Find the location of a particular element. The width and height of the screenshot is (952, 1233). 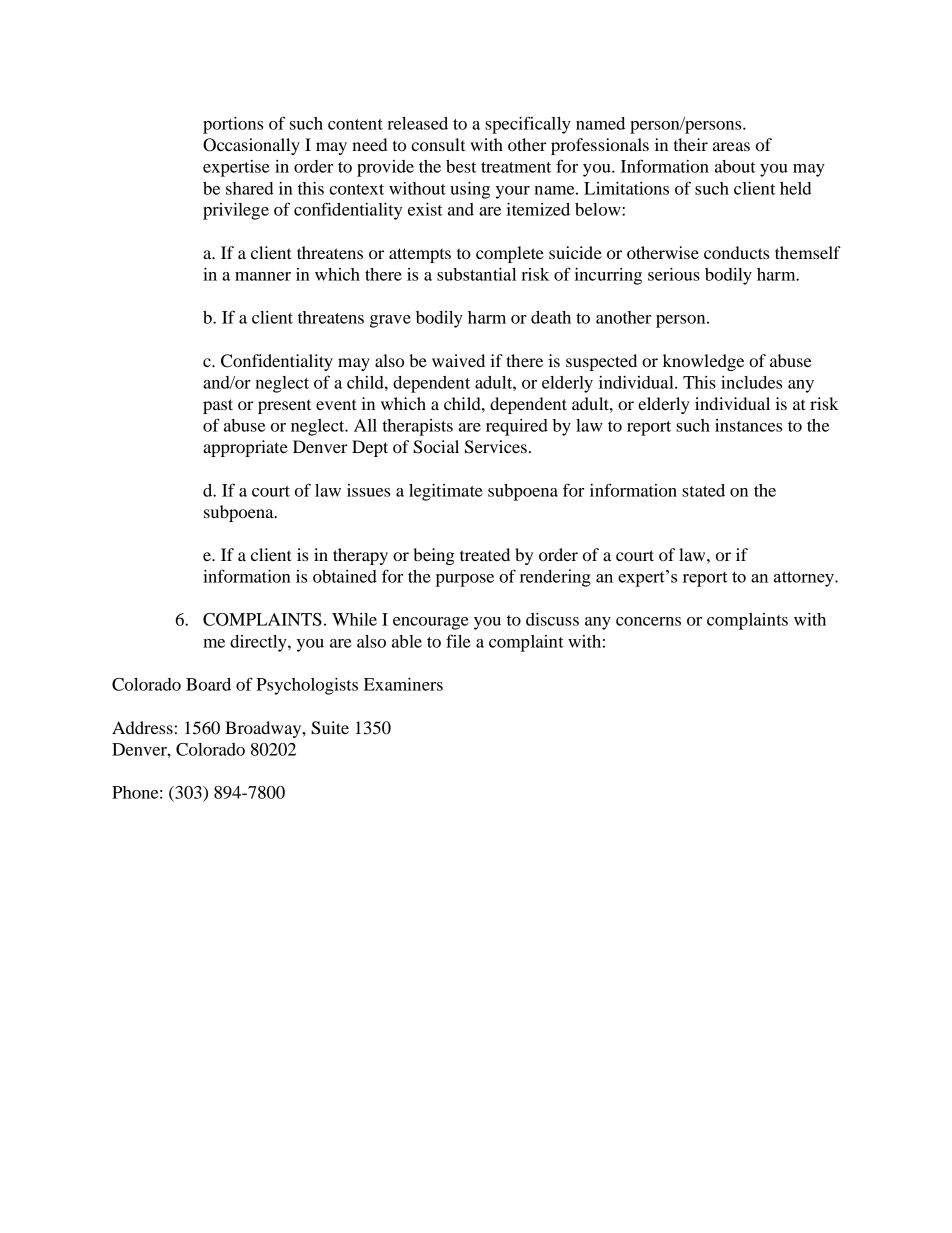

purpose is located at coordinates (465, 580).
